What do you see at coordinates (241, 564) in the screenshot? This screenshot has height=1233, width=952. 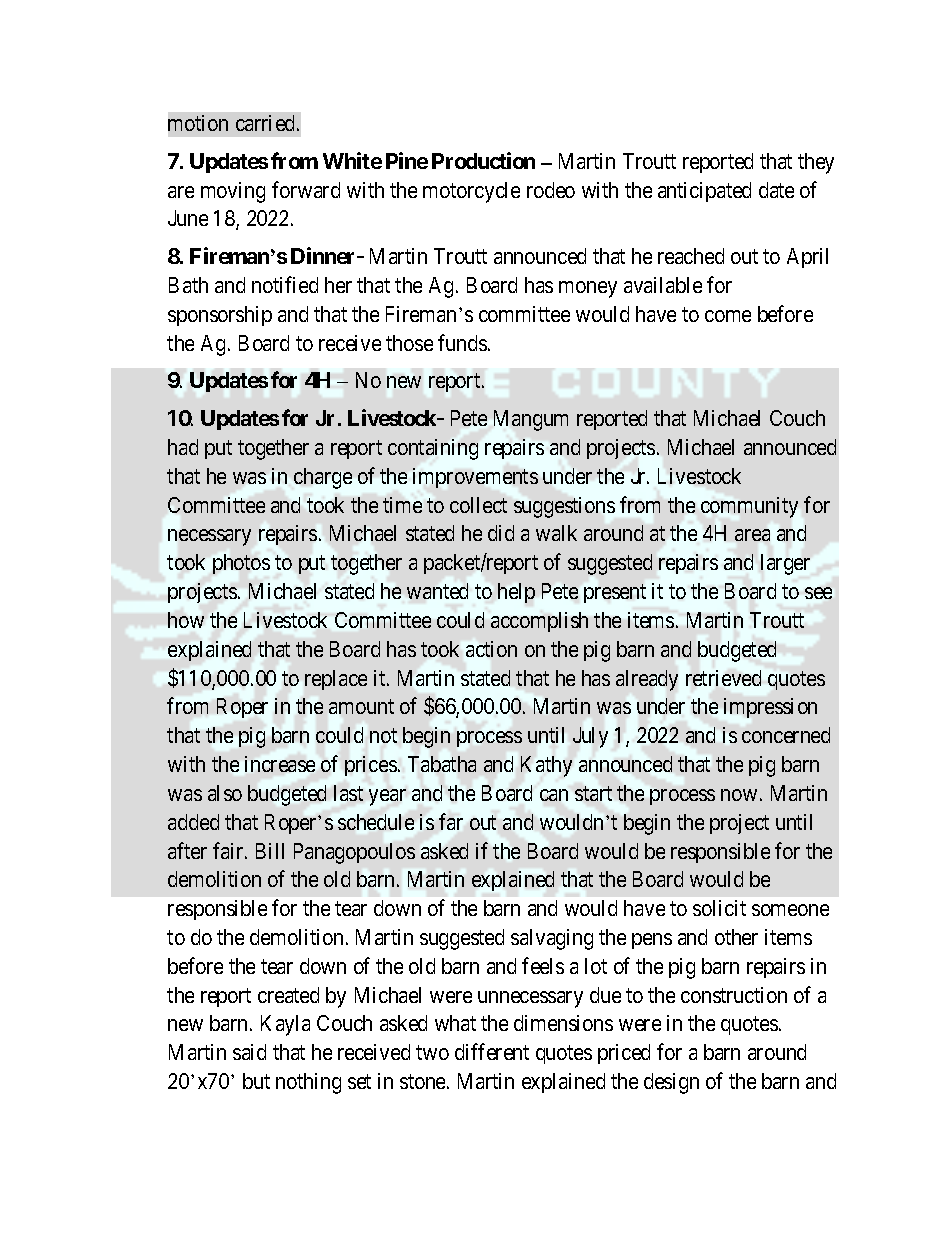 I see `photos` at bounding box center [241, 564].
